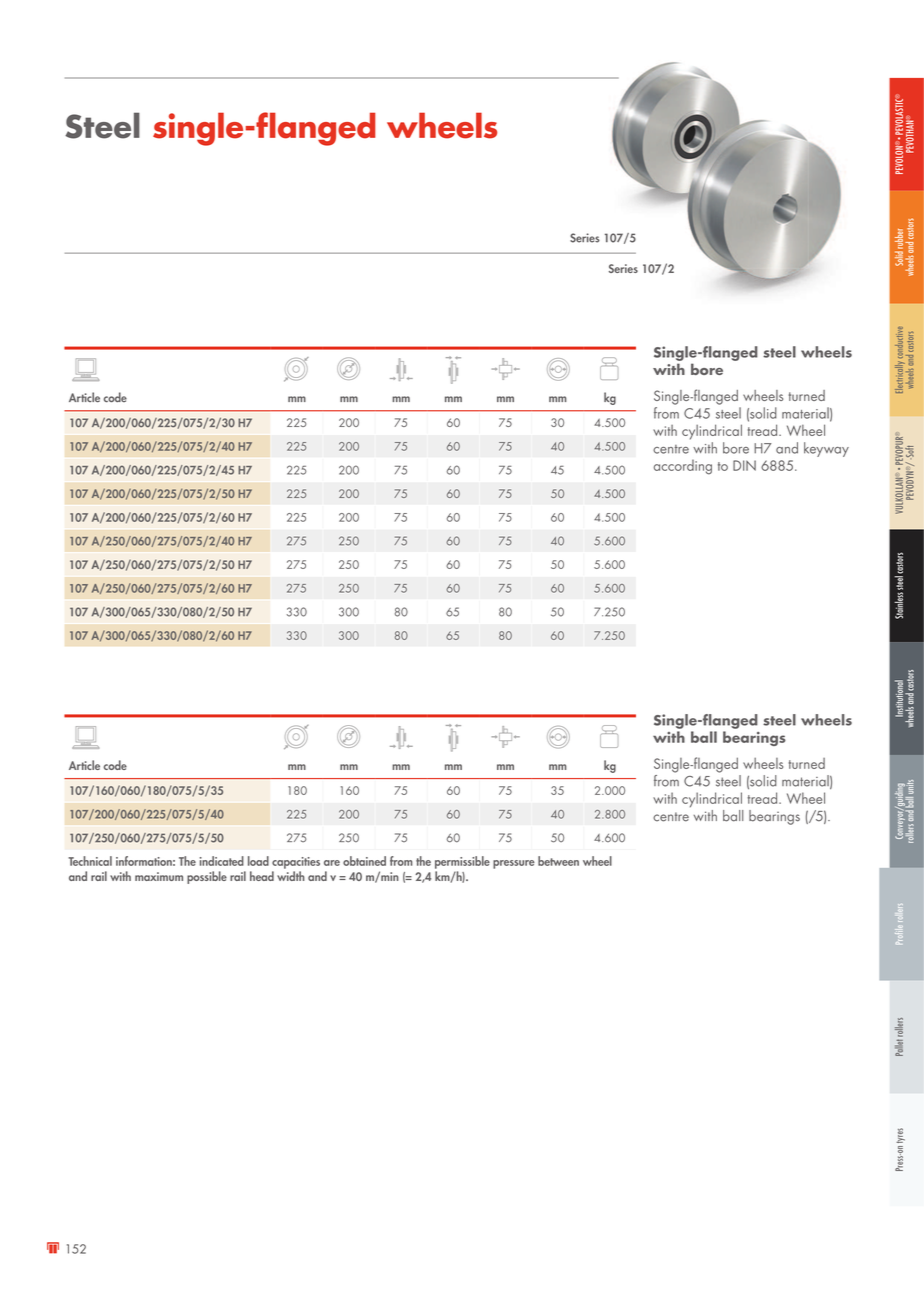 This document has width=924, height=1308. Describe the element at coordinates (364, 861) in the document. I see `obtained` at that location.
